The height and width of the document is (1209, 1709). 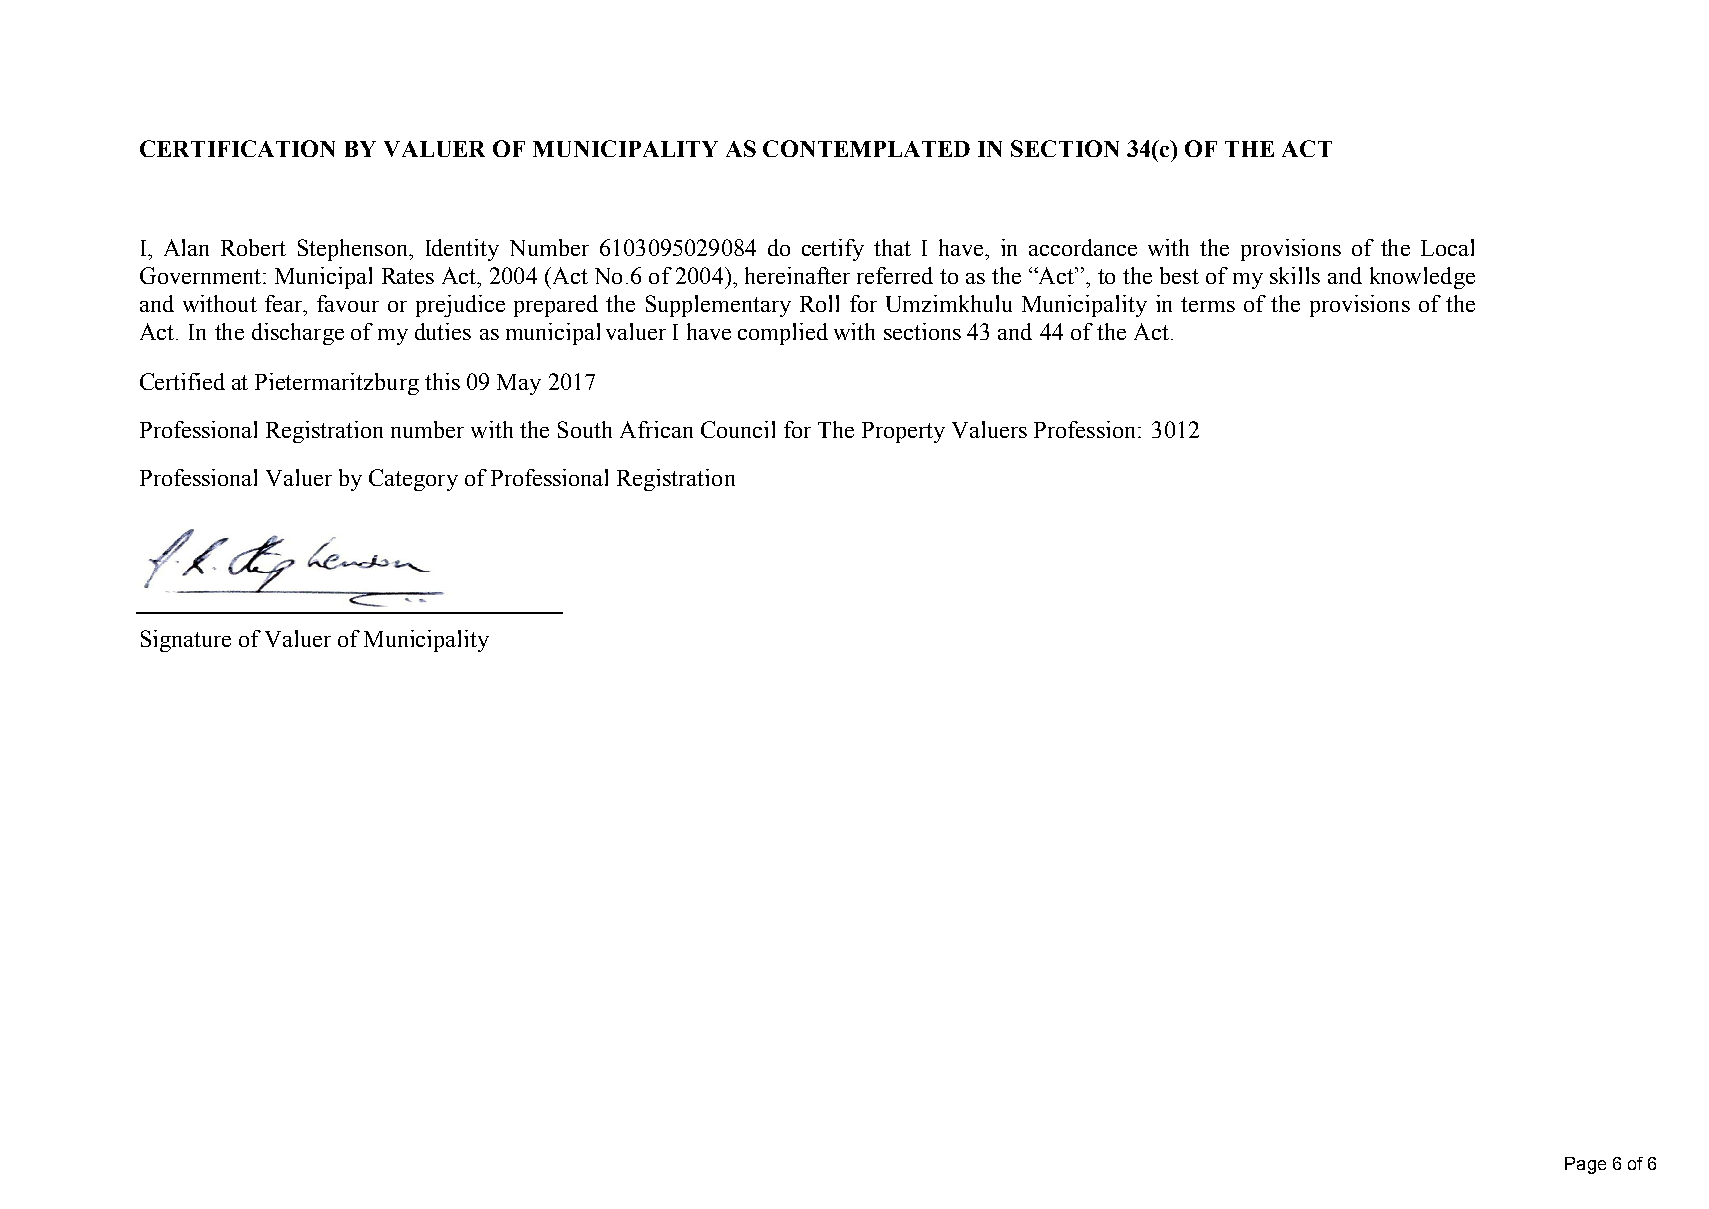 I want to click on this, so click(x=442, y=381).
